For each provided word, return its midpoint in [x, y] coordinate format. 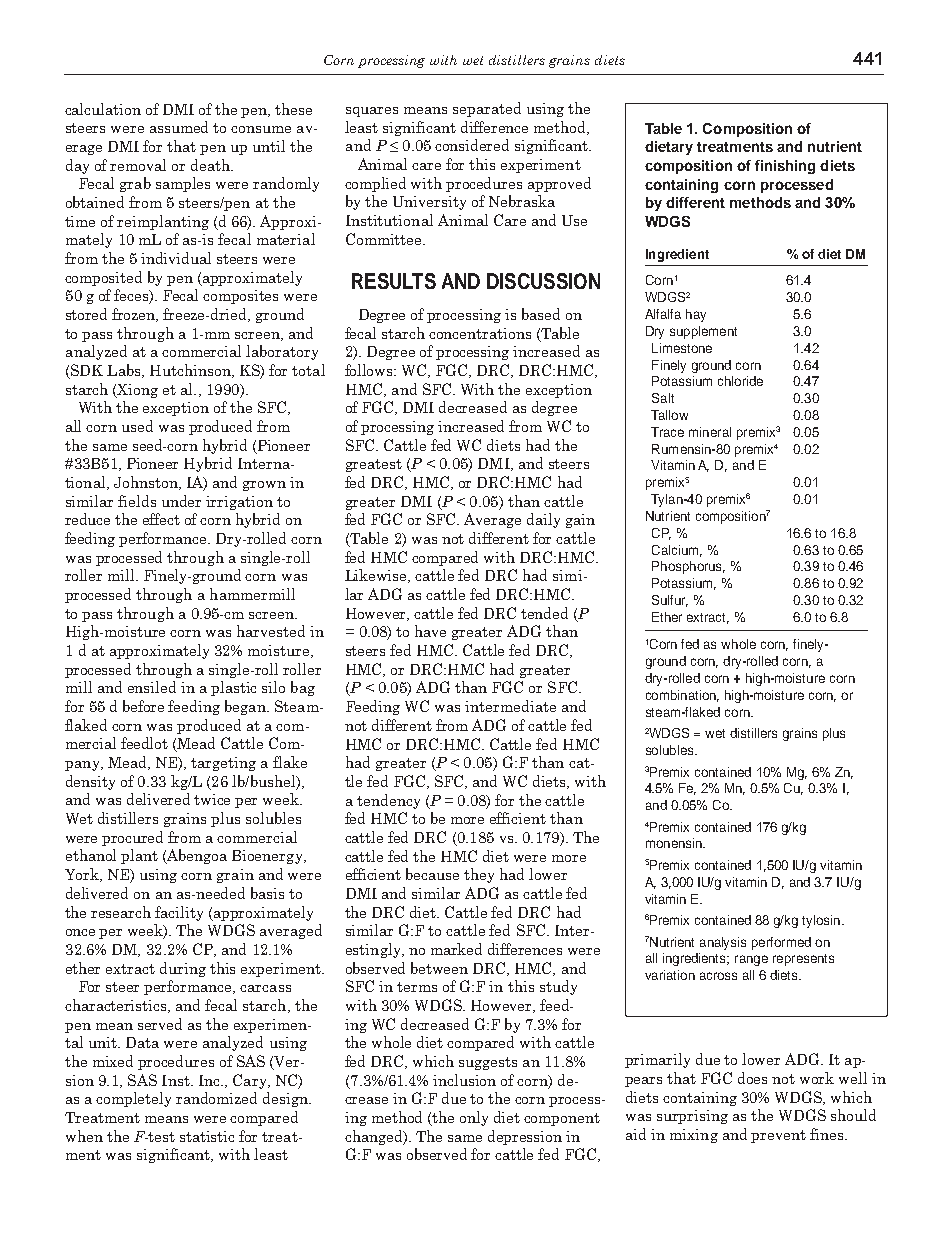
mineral [710, 432]
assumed [179, 127]
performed [781, 943]
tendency [388, 801]
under [181, 501]
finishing [785, 167]
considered [472, 145]
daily [543, 520]
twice [212, 799]
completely [133, 1099]
